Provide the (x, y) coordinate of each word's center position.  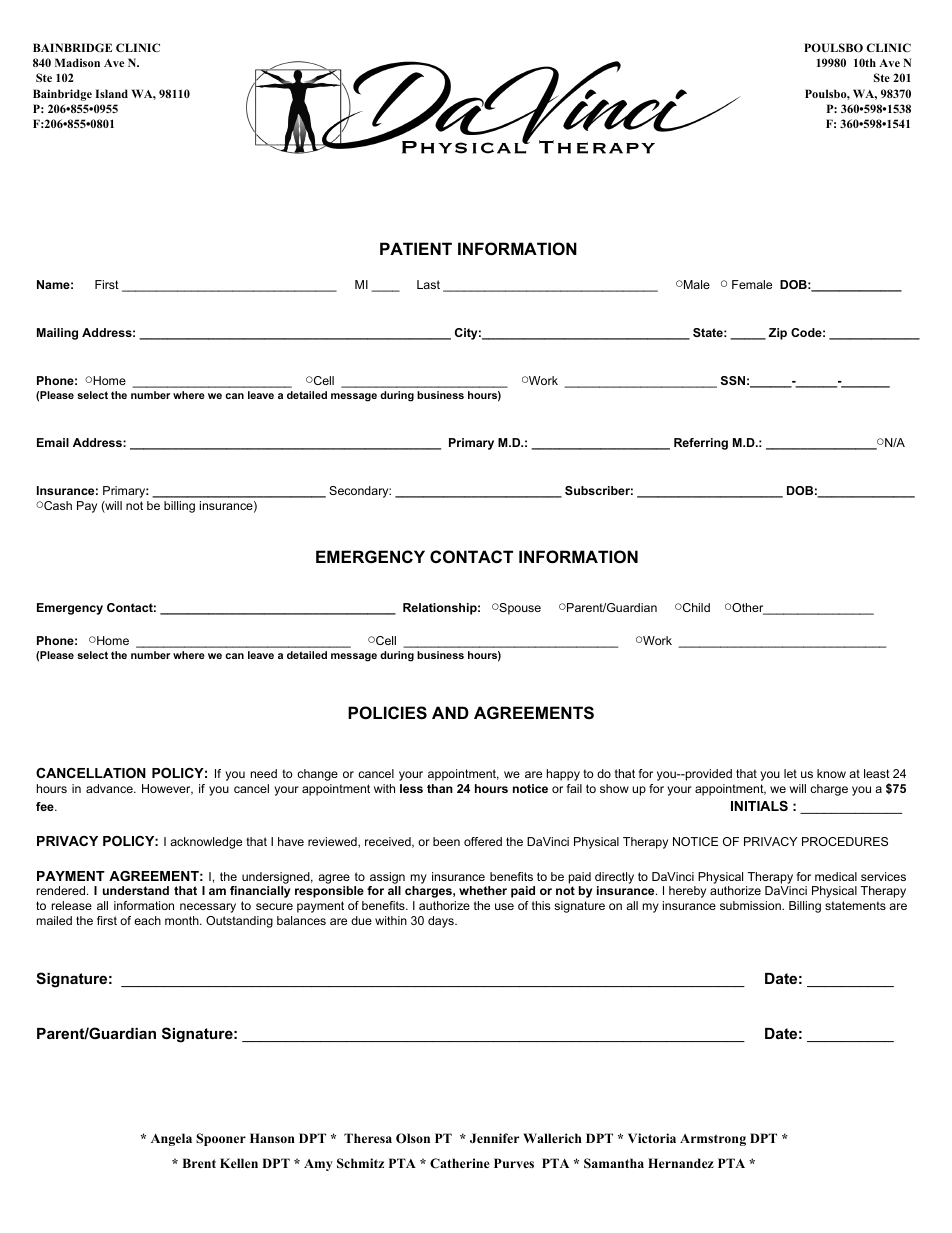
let (790, 773)
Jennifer (494, 1138)
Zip (778, 334)
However (167, 789)
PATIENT (416, 248)
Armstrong (713, 1140)
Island (111, 93)
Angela (171, 1139)
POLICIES (387, 713)
